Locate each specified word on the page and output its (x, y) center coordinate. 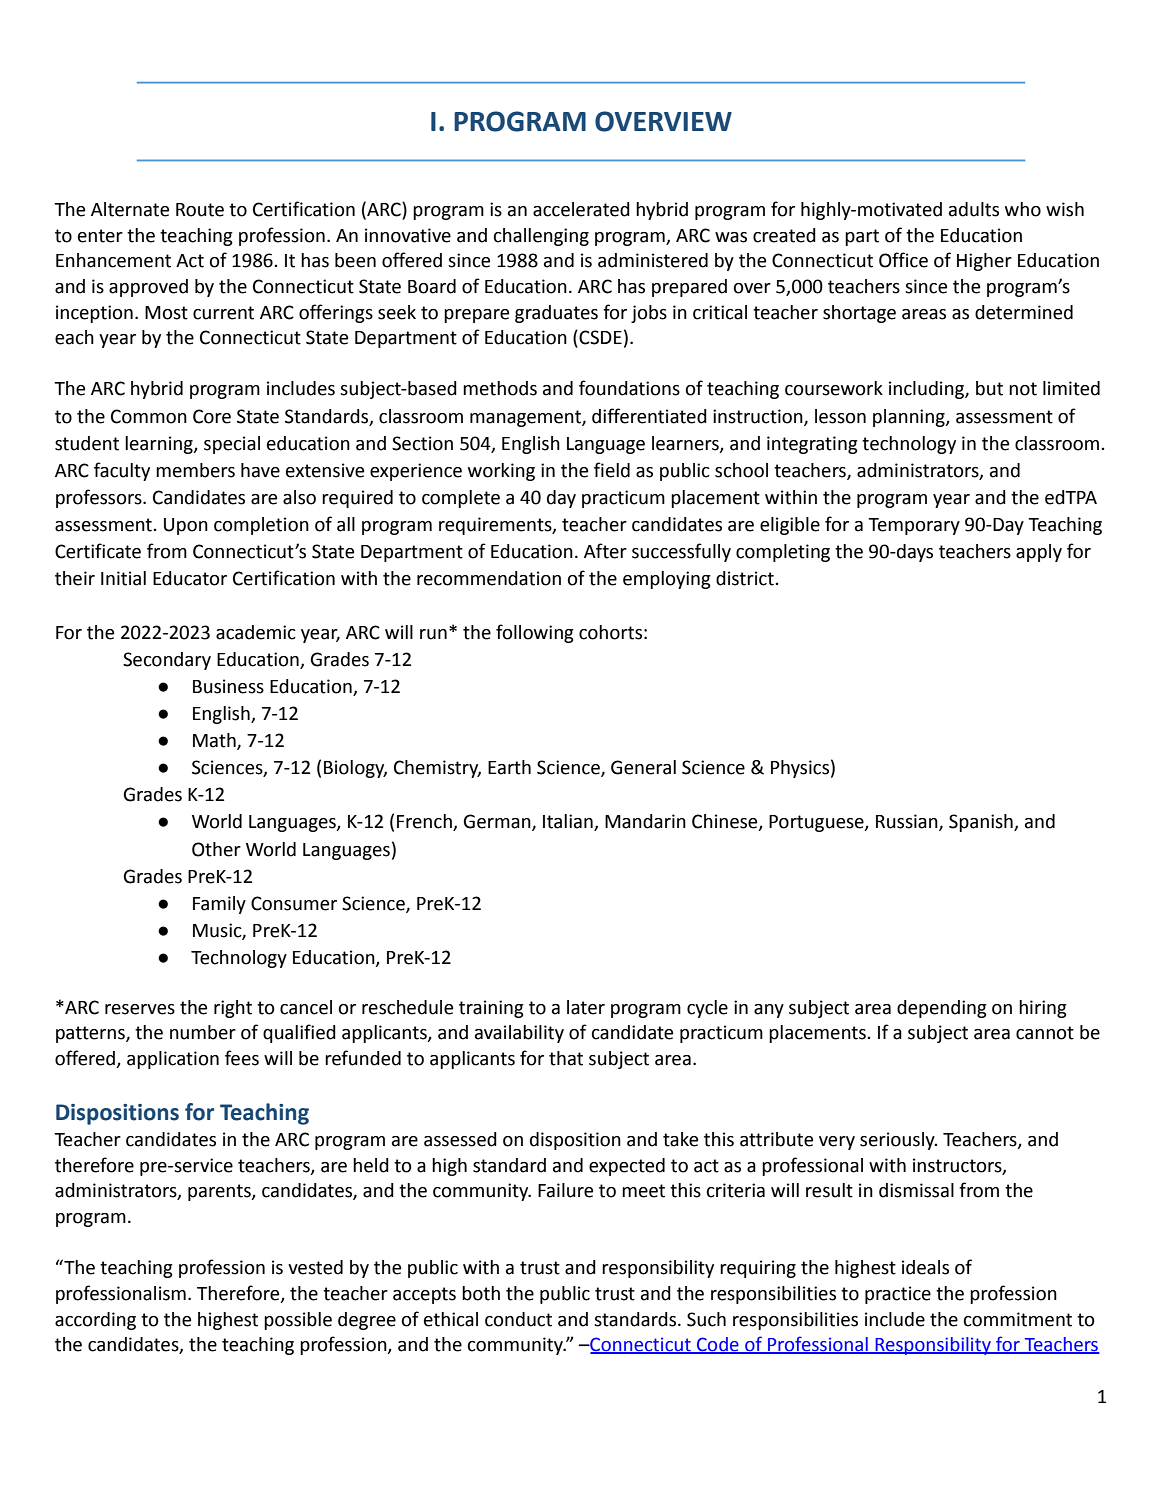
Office (903, 260)
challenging (541, 237)
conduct (518, 1319)
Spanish (982, 823)
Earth (509, 767)
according (95, 1321)
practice (898, 1295)
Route (200, 210)
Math (215, 741)
